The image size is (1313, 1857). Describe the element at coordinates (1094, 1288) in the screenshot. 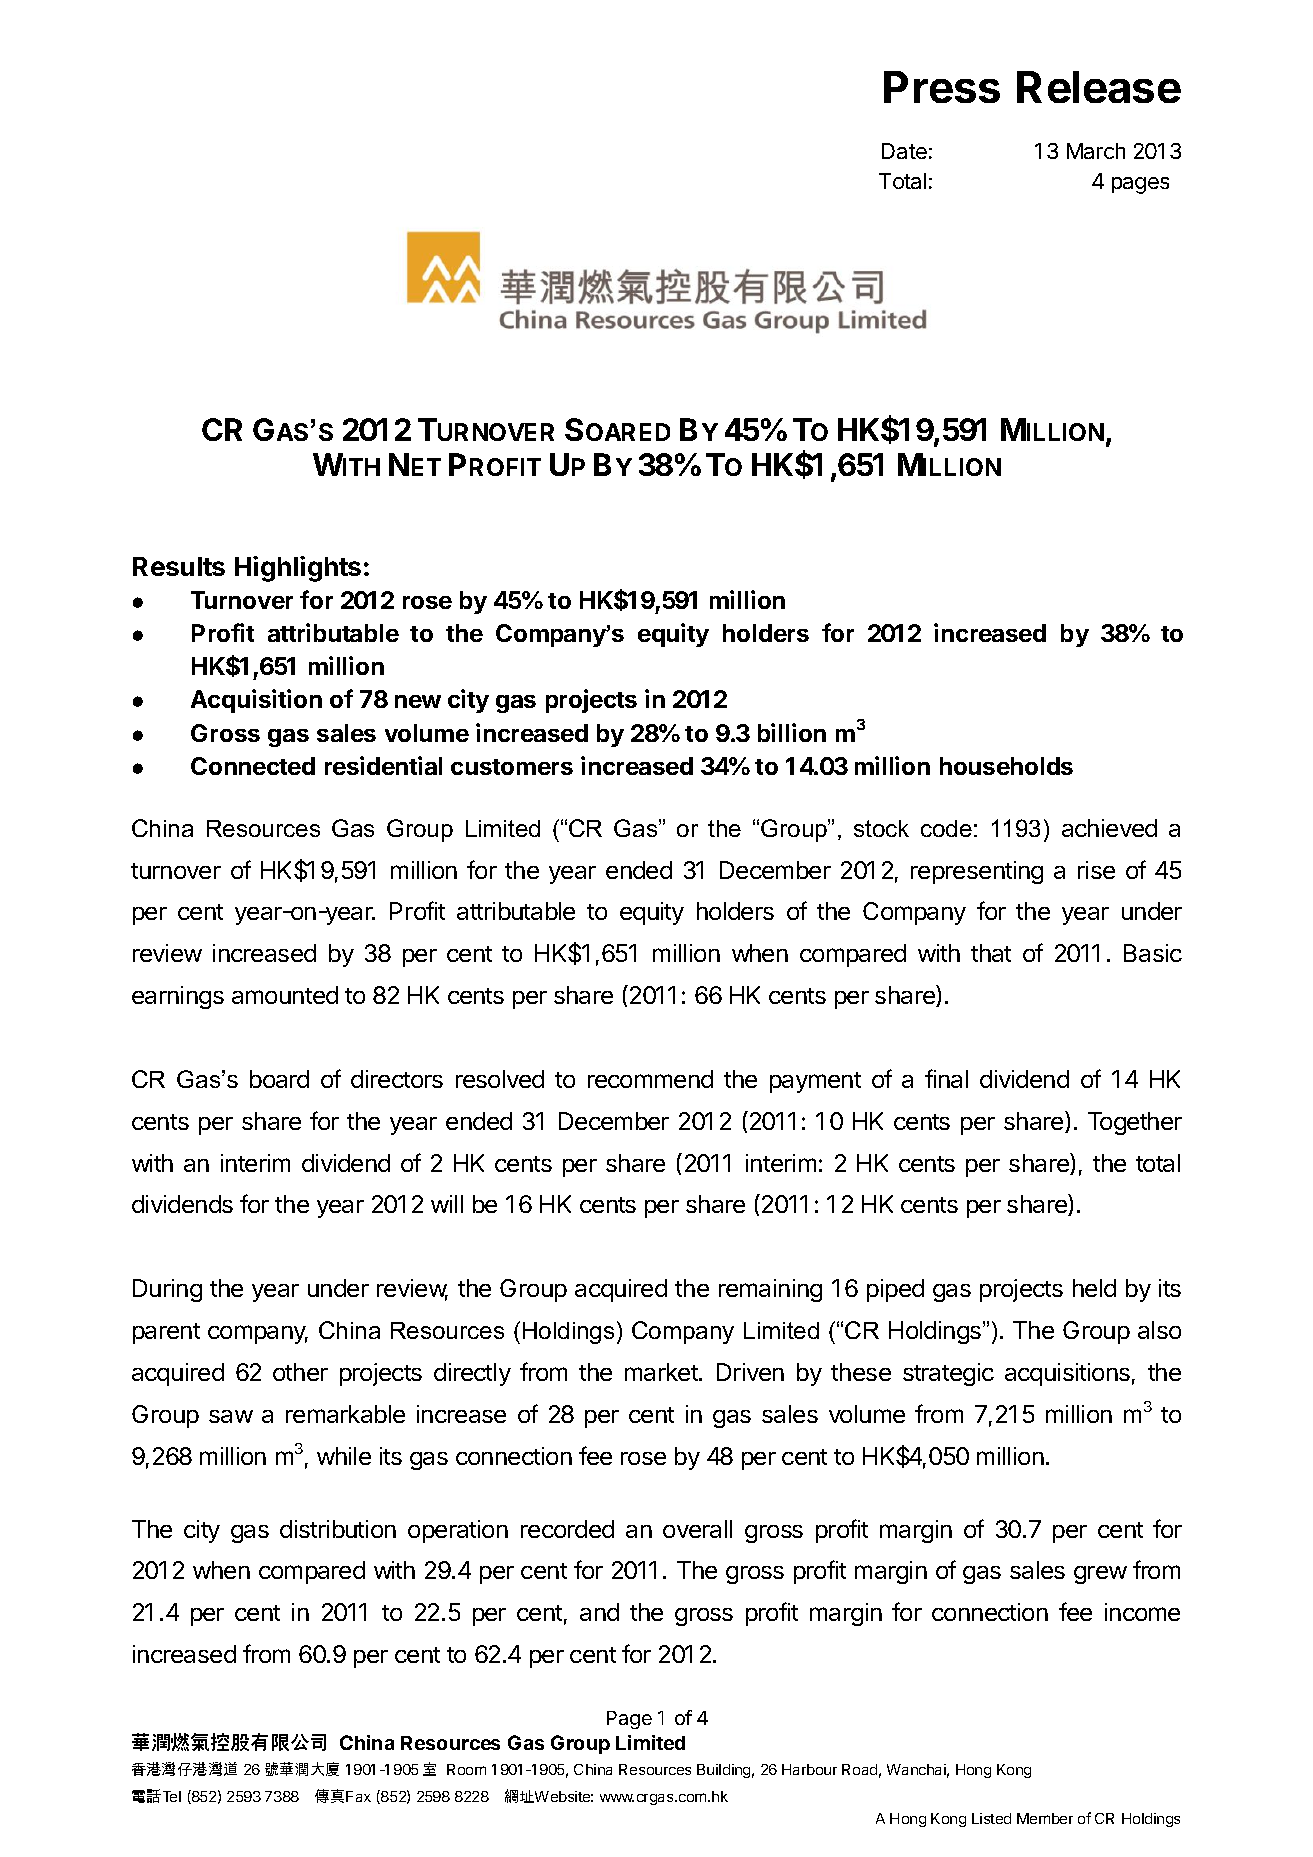

I see `held` at that location.
